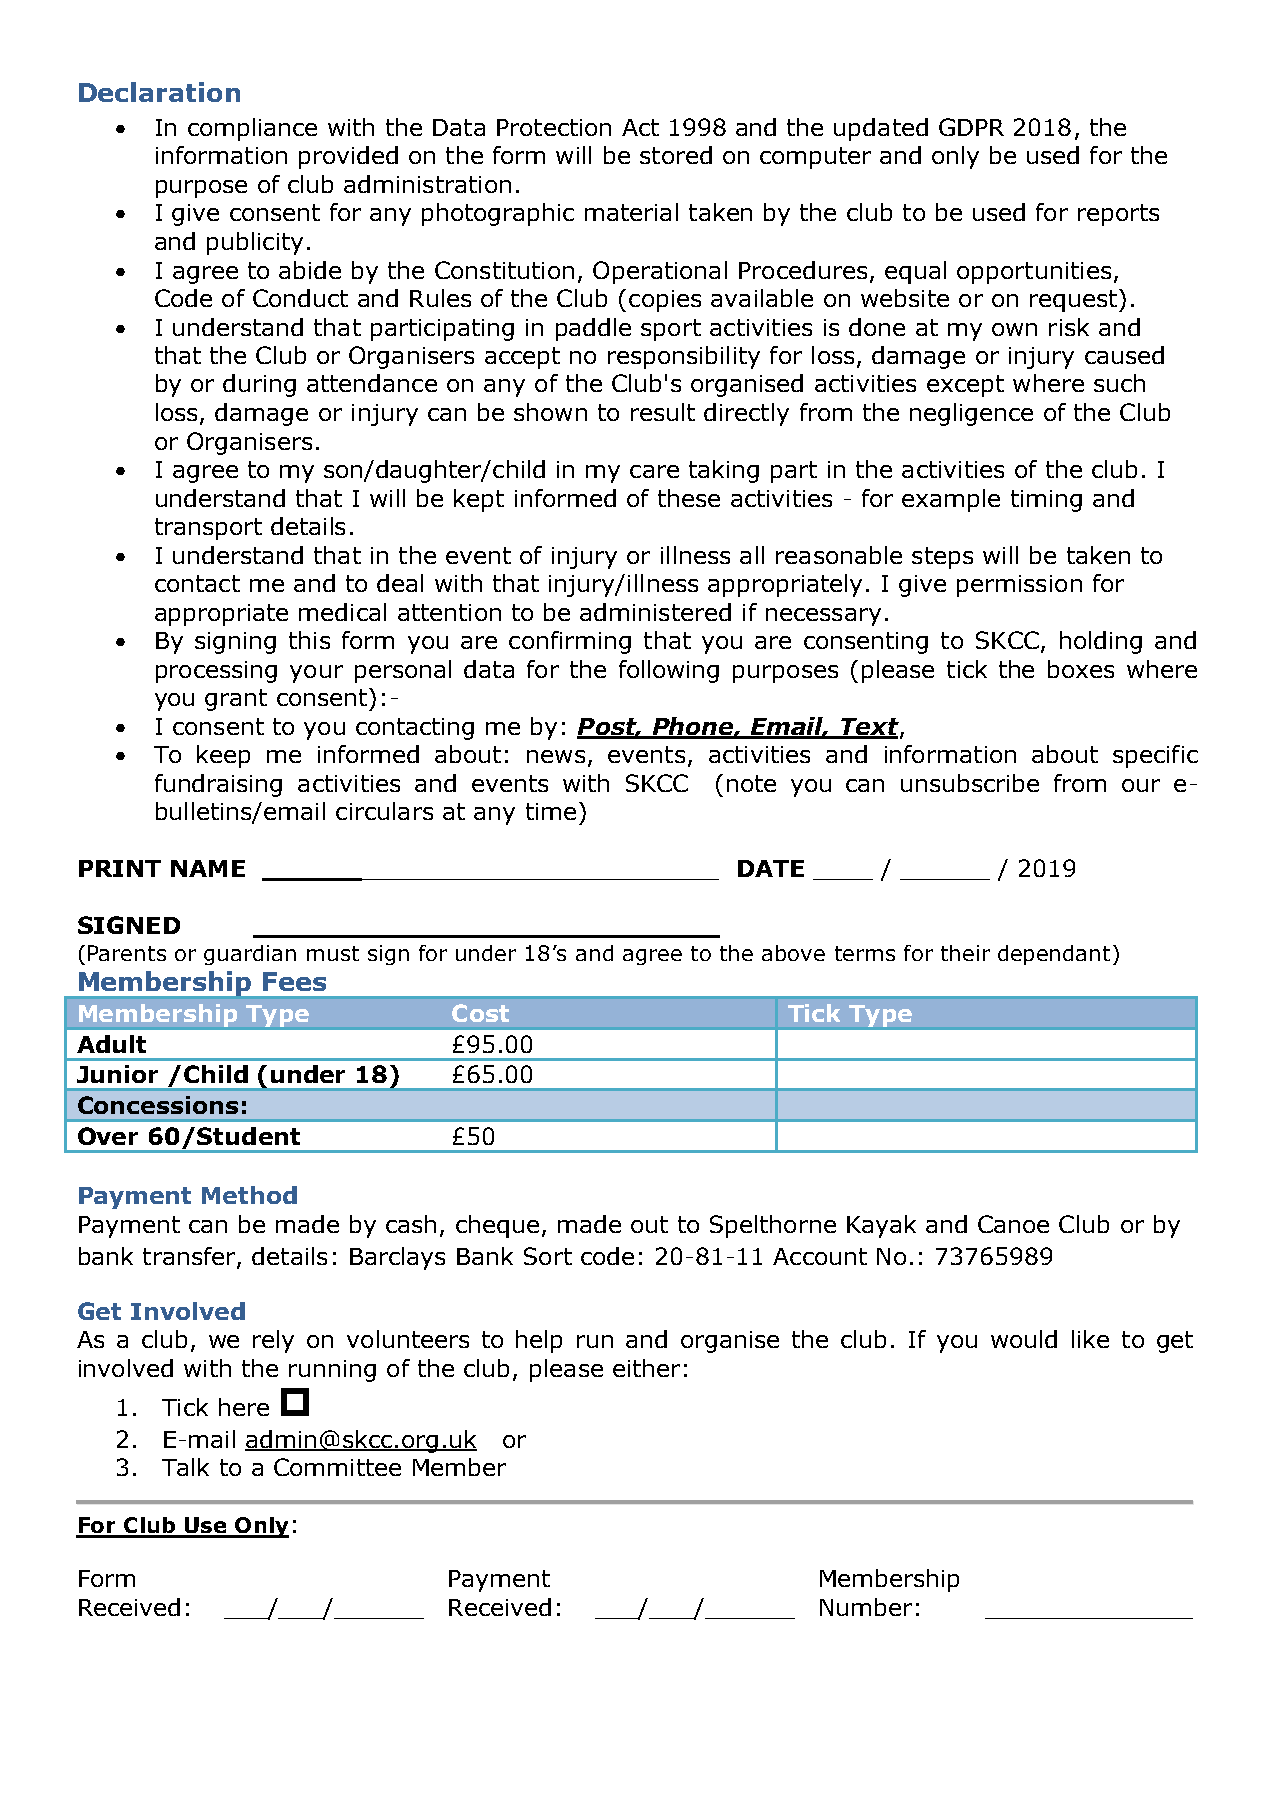 Image resolution: width=1270 pixels, height=1796 pixels. Describe the element at coordinates (866, 1607) in the screenshot. I see `Number` at that location.
